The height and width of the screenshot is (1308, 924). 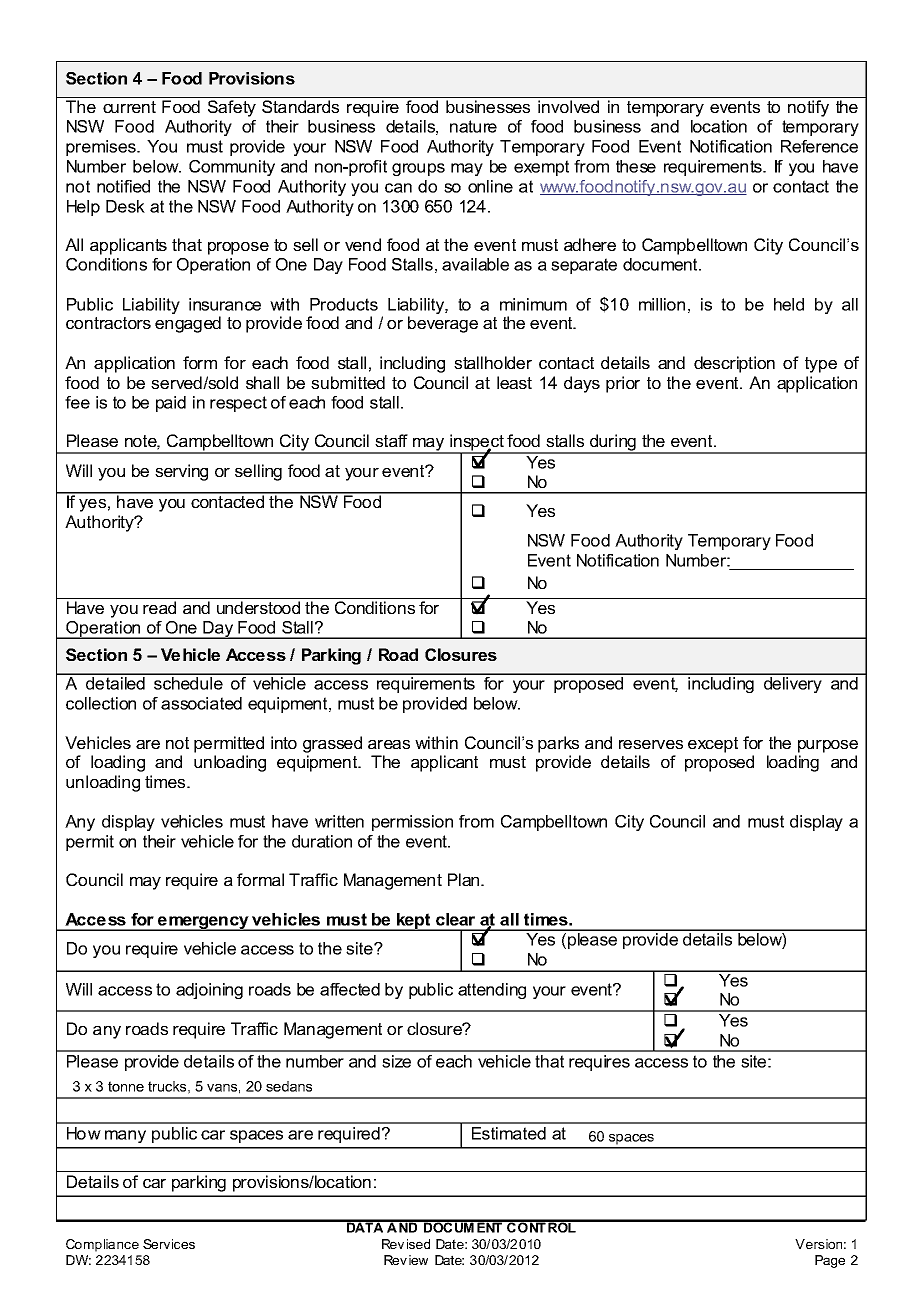 I want to click on except, so click(x=713, y=745).
